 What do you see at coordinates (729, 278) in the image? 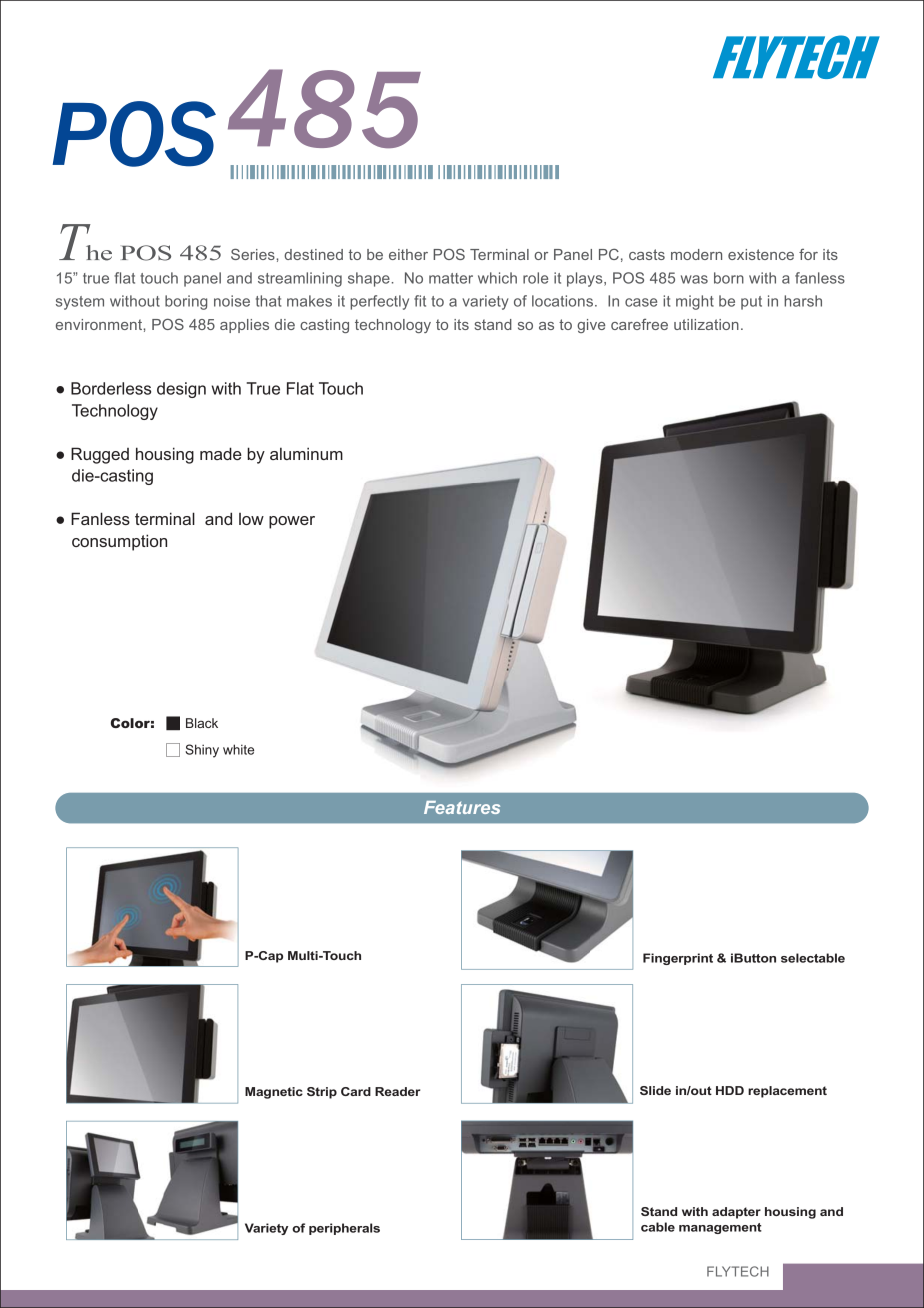
I see `born` at bounding box center [729, 278].
